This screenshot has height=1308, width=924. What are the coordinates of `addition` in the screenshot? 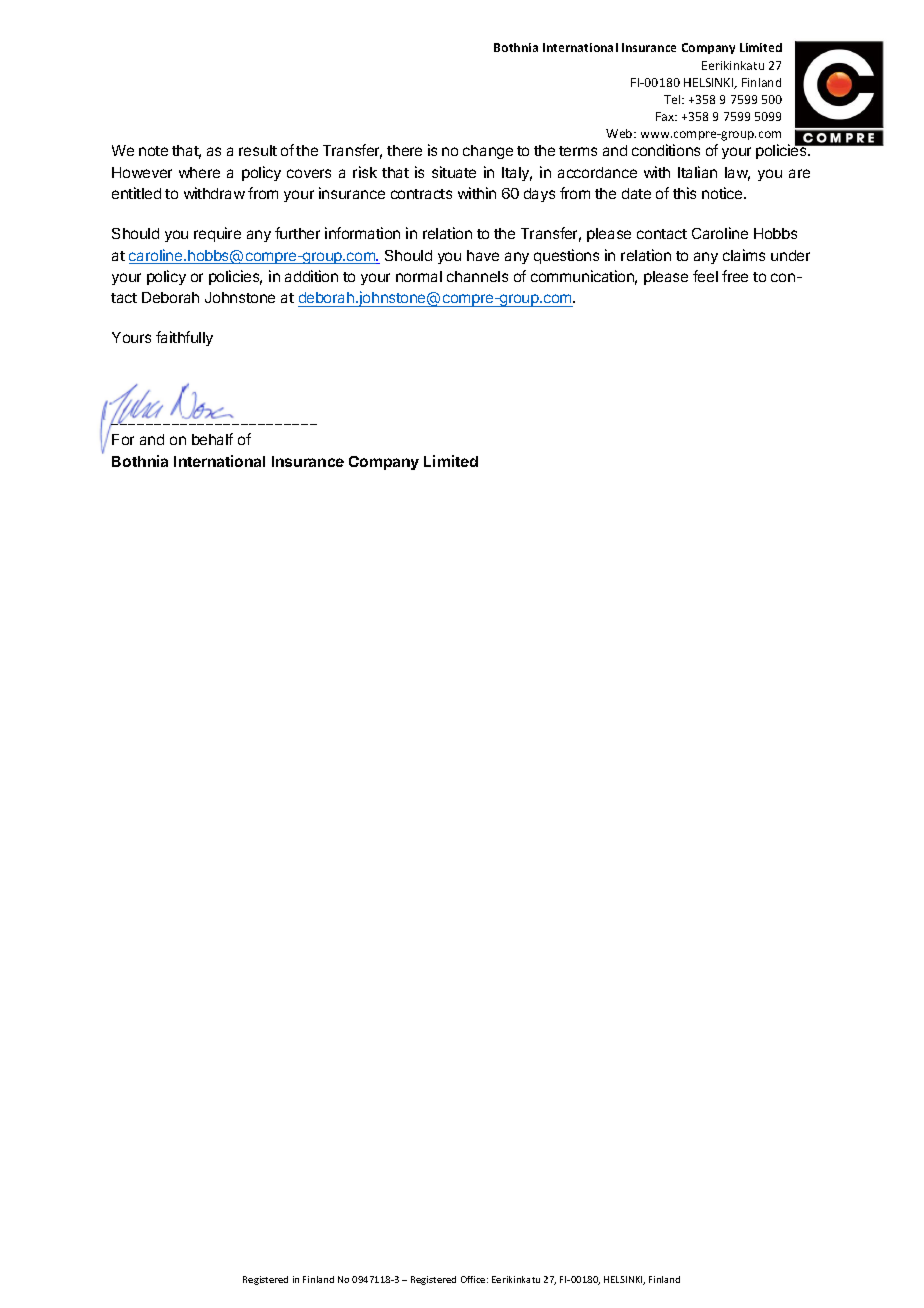 It's located at (311, 276).
